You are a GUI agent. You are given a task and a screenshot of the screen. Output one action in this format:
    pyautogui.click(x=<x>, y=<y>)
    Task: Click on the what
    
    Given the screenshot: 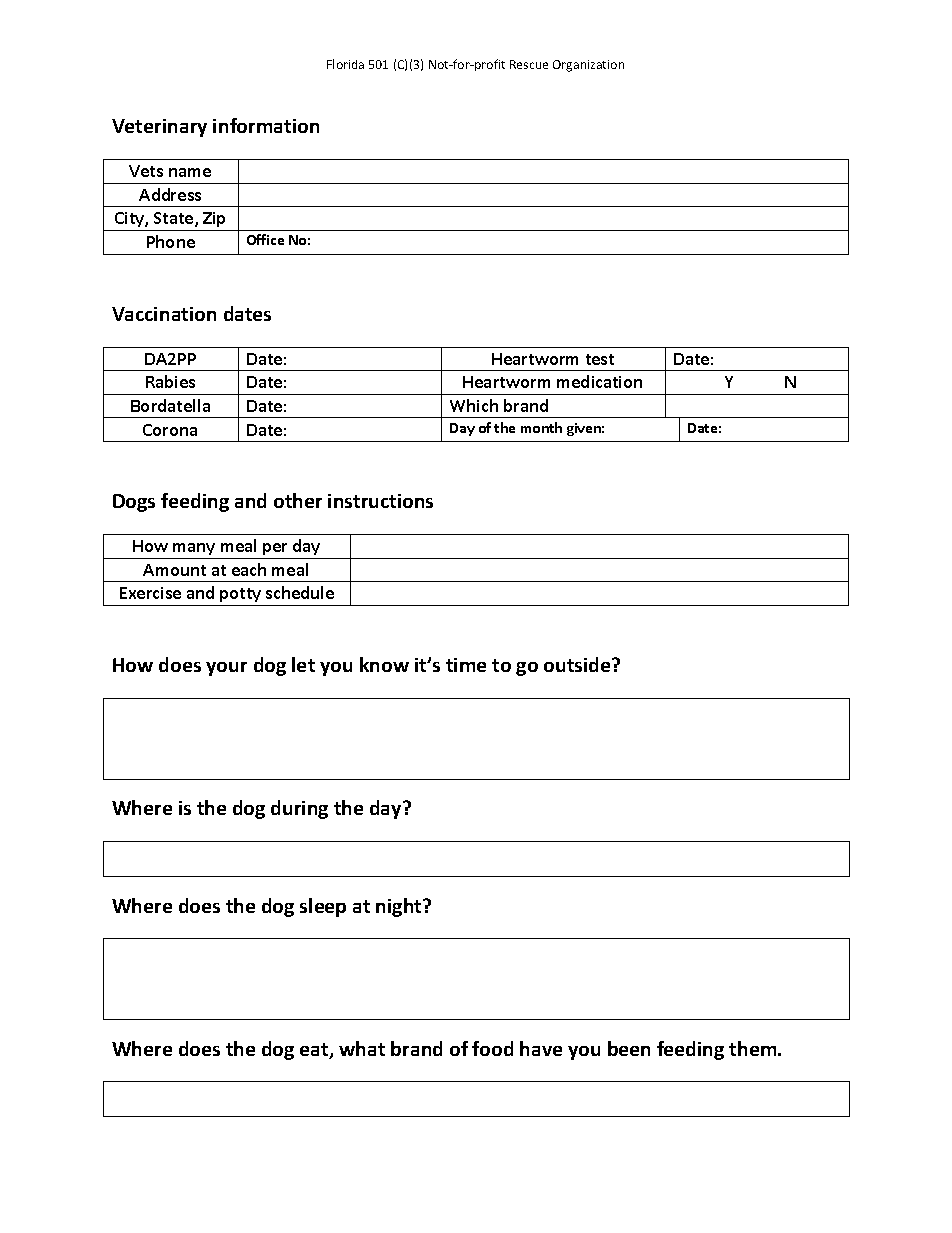 What is the action you would take?
    pyautogui.click(x=362, y=1048)
